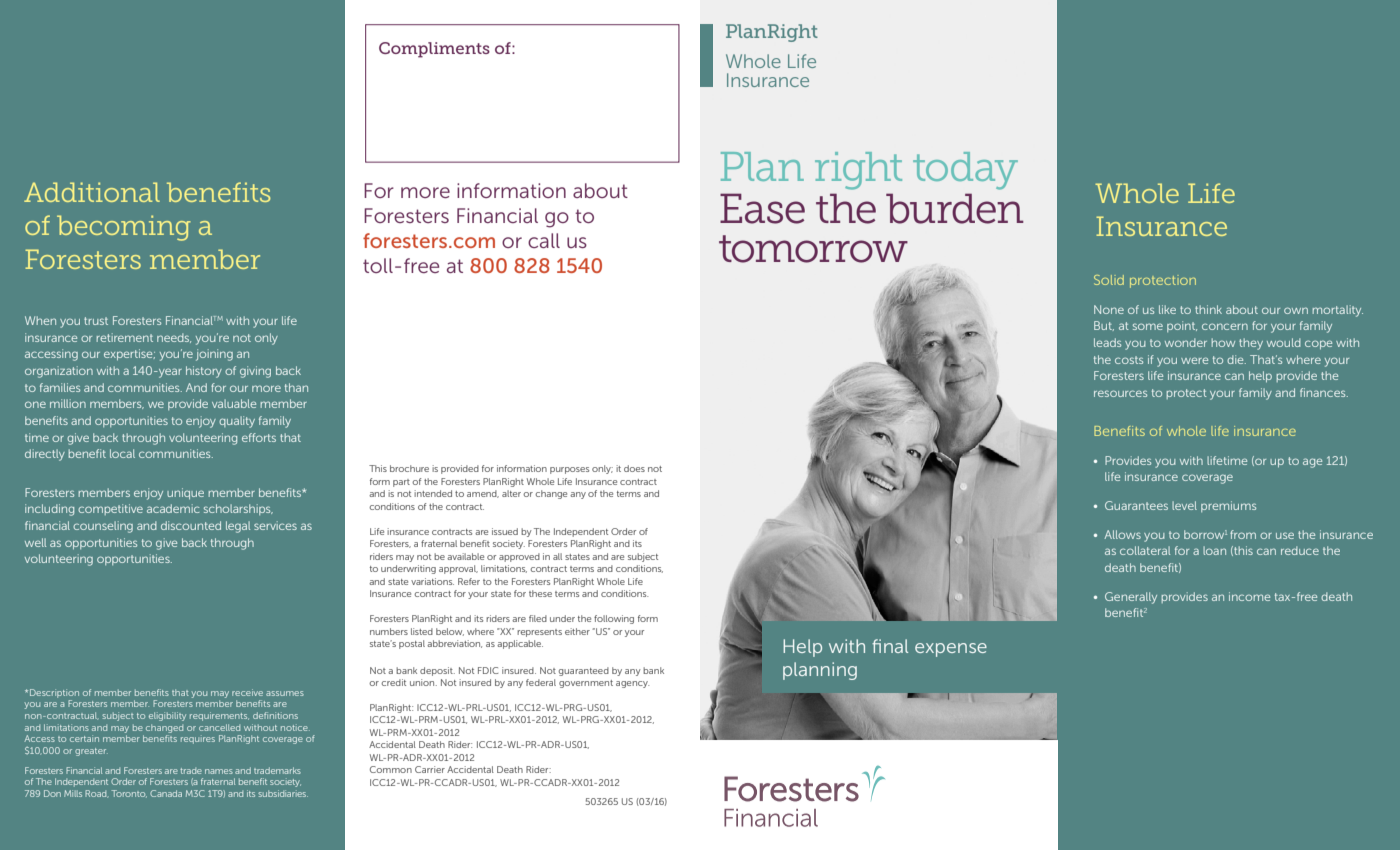  What do you see at coordinates (219, 771) in the page?
I see `names` at bounding box center [219, 771].
